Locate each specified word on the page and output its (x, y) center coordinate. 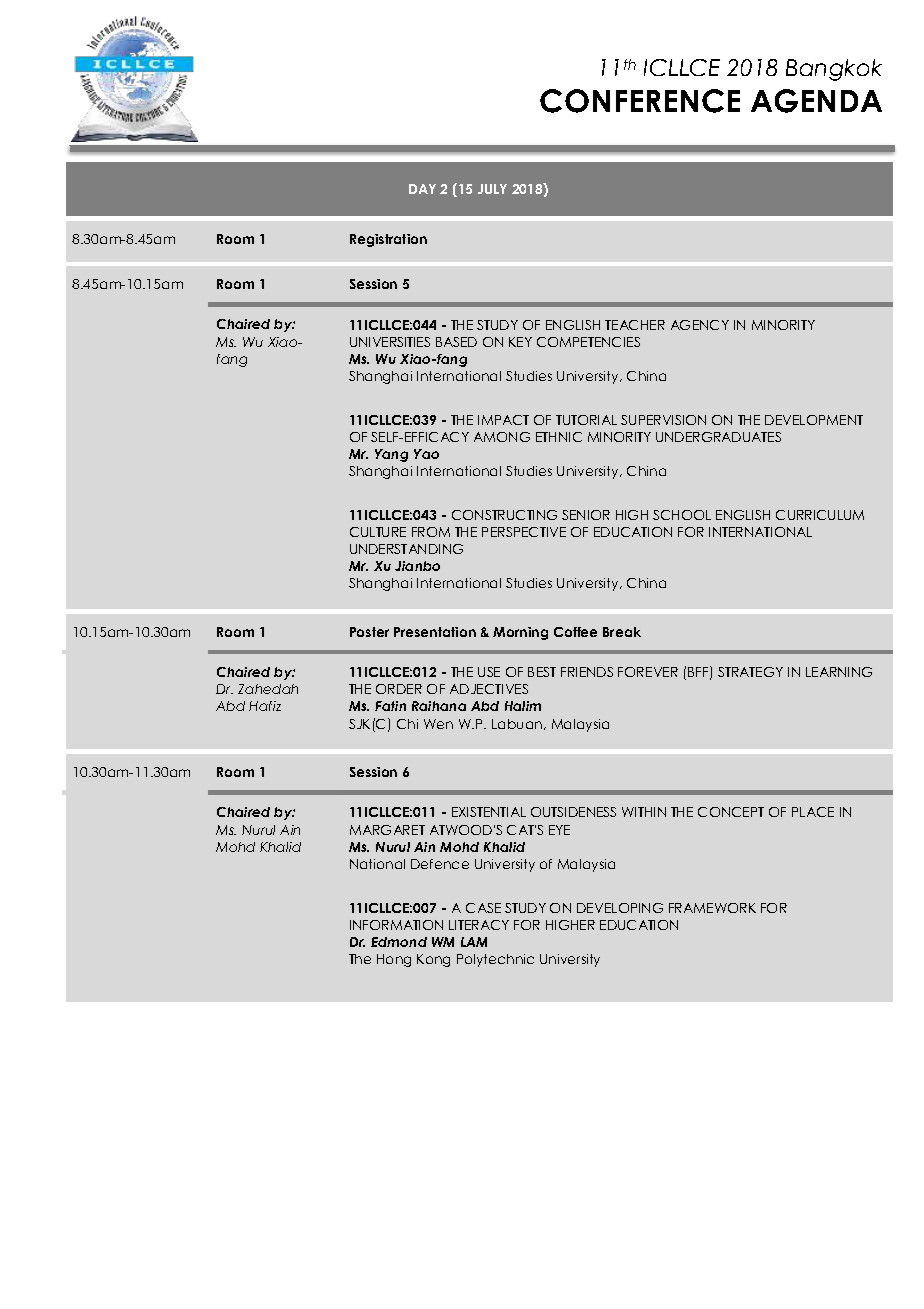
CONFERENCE (640, 101)
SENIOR (586, 515)
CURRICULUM (820, 515)
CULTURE (378, 532)
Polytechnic (495, 960)
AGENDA (816, 101)
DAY (422, 189)
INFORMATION (396, 925)
